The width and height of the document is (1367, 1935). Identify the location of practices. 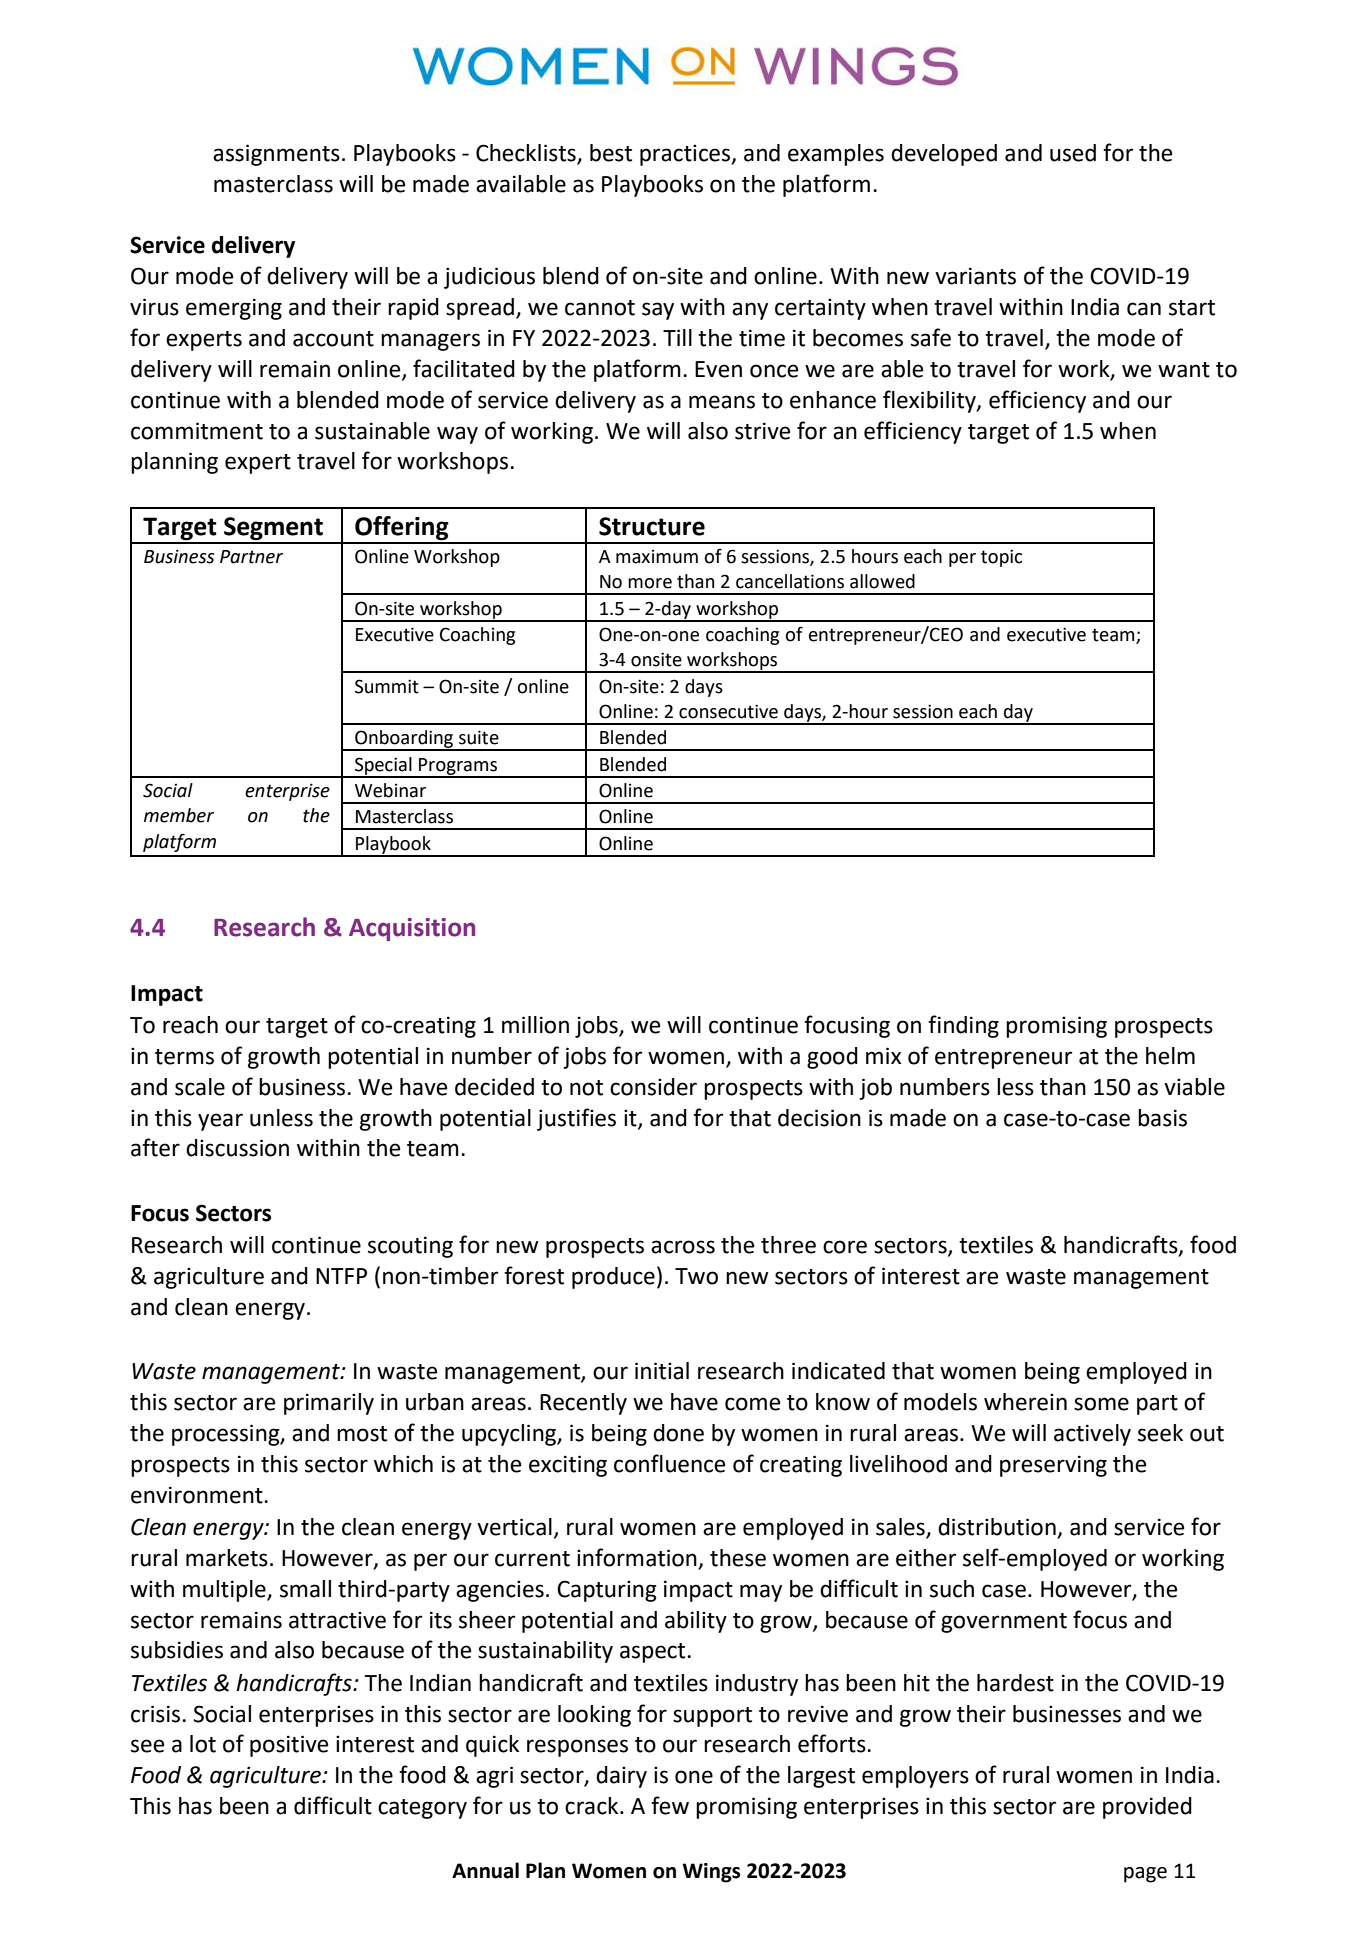
(686, 155).
